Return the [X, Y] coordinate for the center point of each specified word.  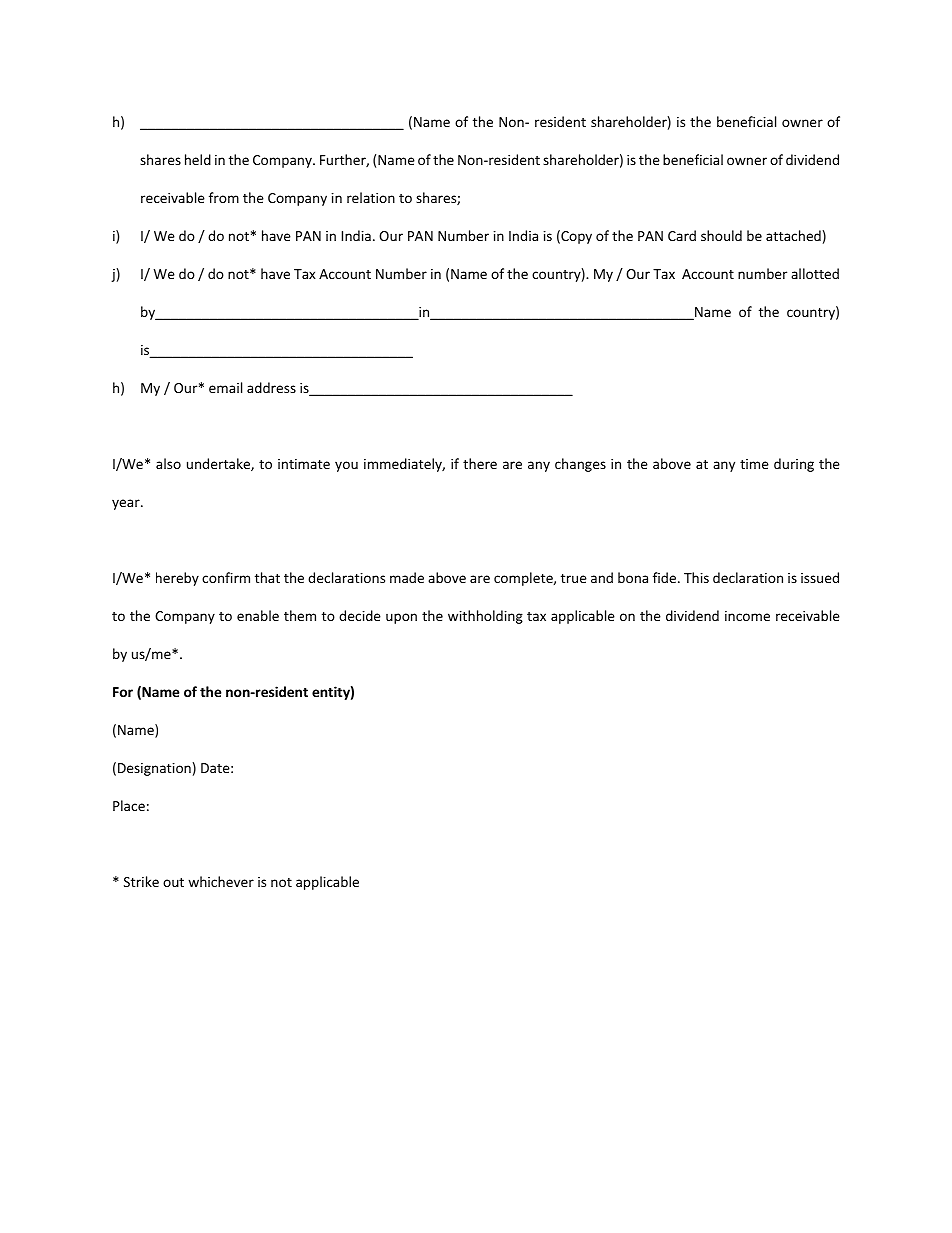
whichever [221, 881]
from [224, 197]
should [721, 235]
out [173, 882]
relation [371, 197]
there [480, 463]
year [127, 504]
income [747, 616]
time [754, 464]
